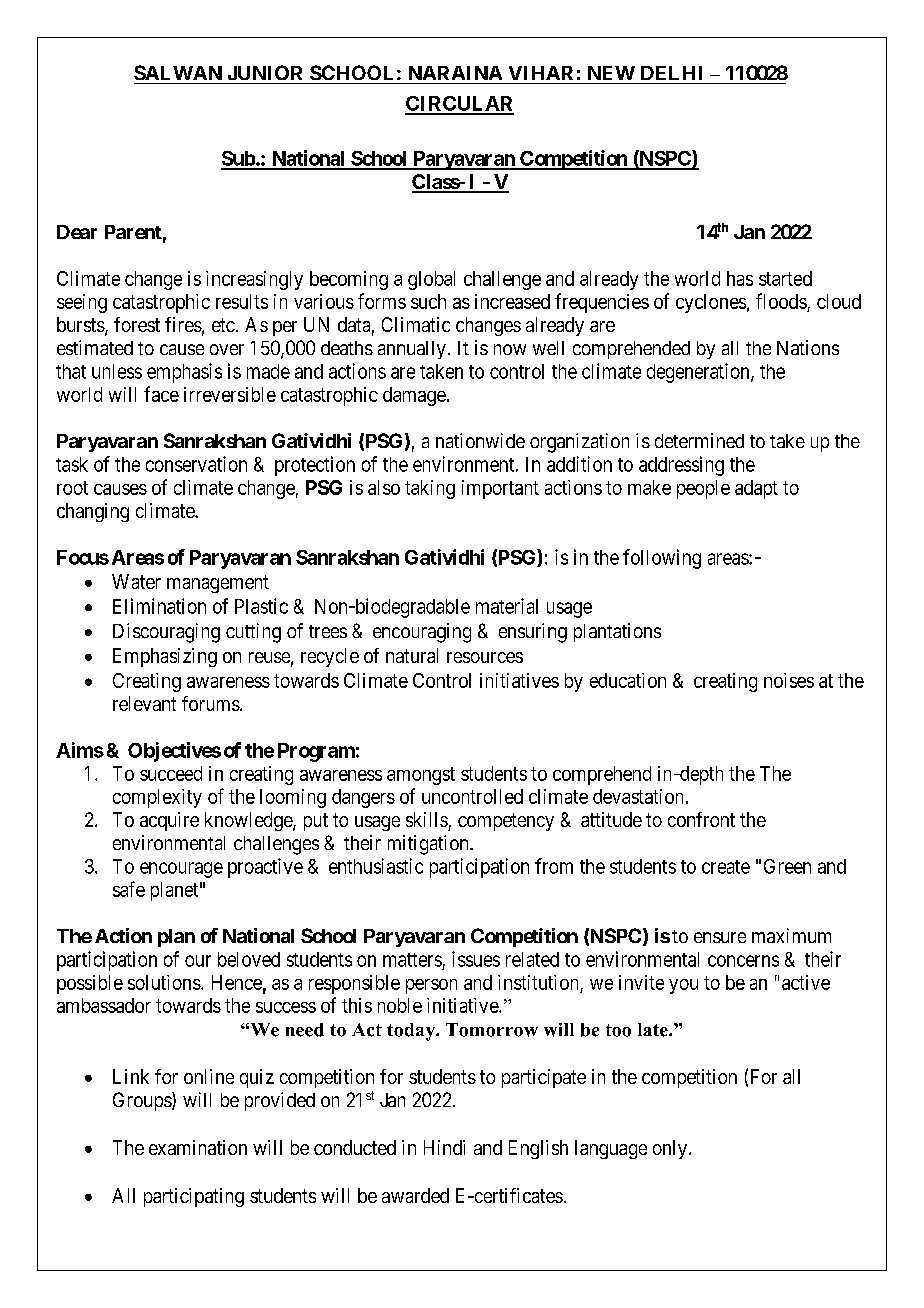 This screenshot has height=1308, width=924. What do you see at coordinates (611, 73) in the screenshot?
I see `NEW` at bounding box center [611, 73].
